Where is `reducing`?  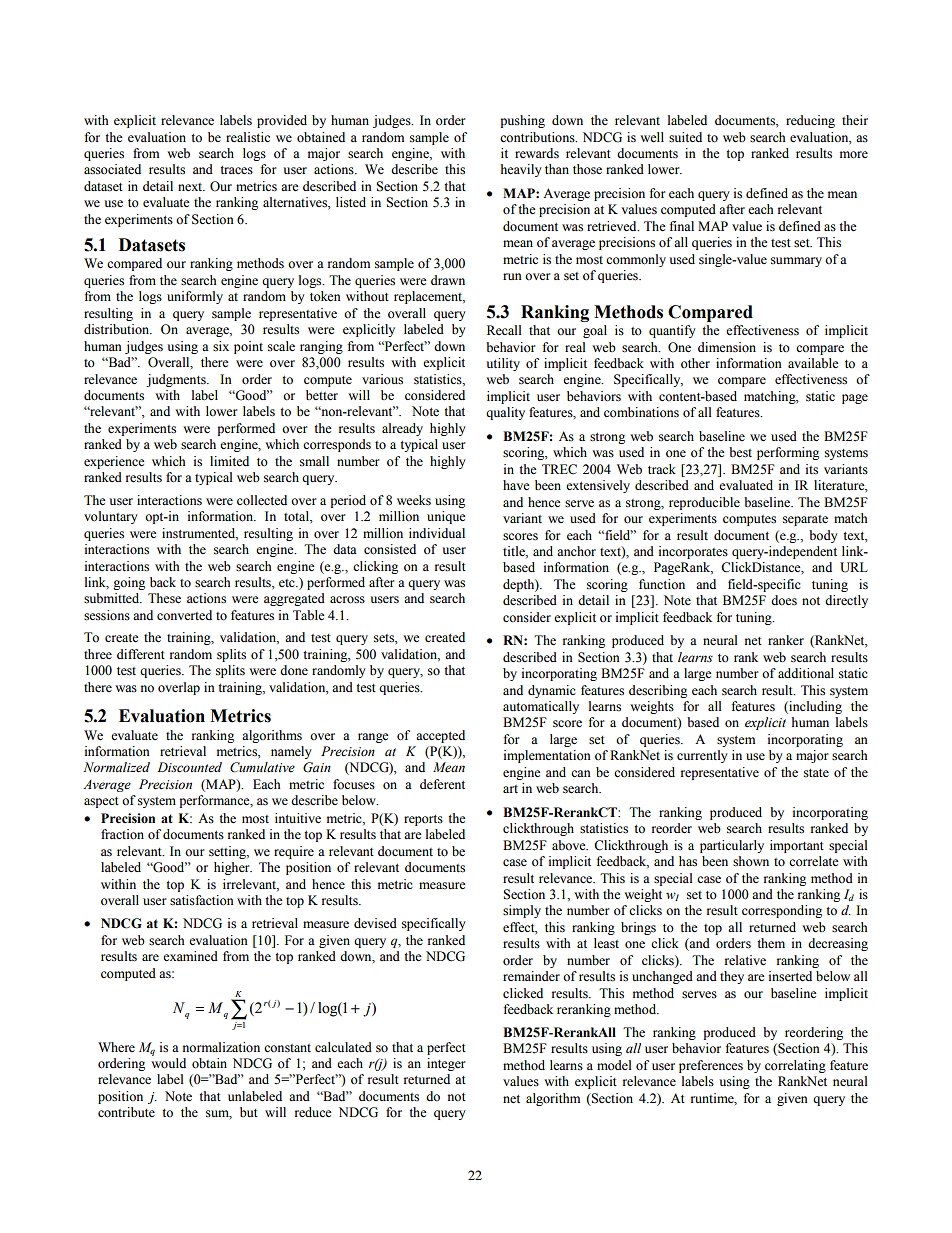 reducing is located at coordinates (810, 121).
